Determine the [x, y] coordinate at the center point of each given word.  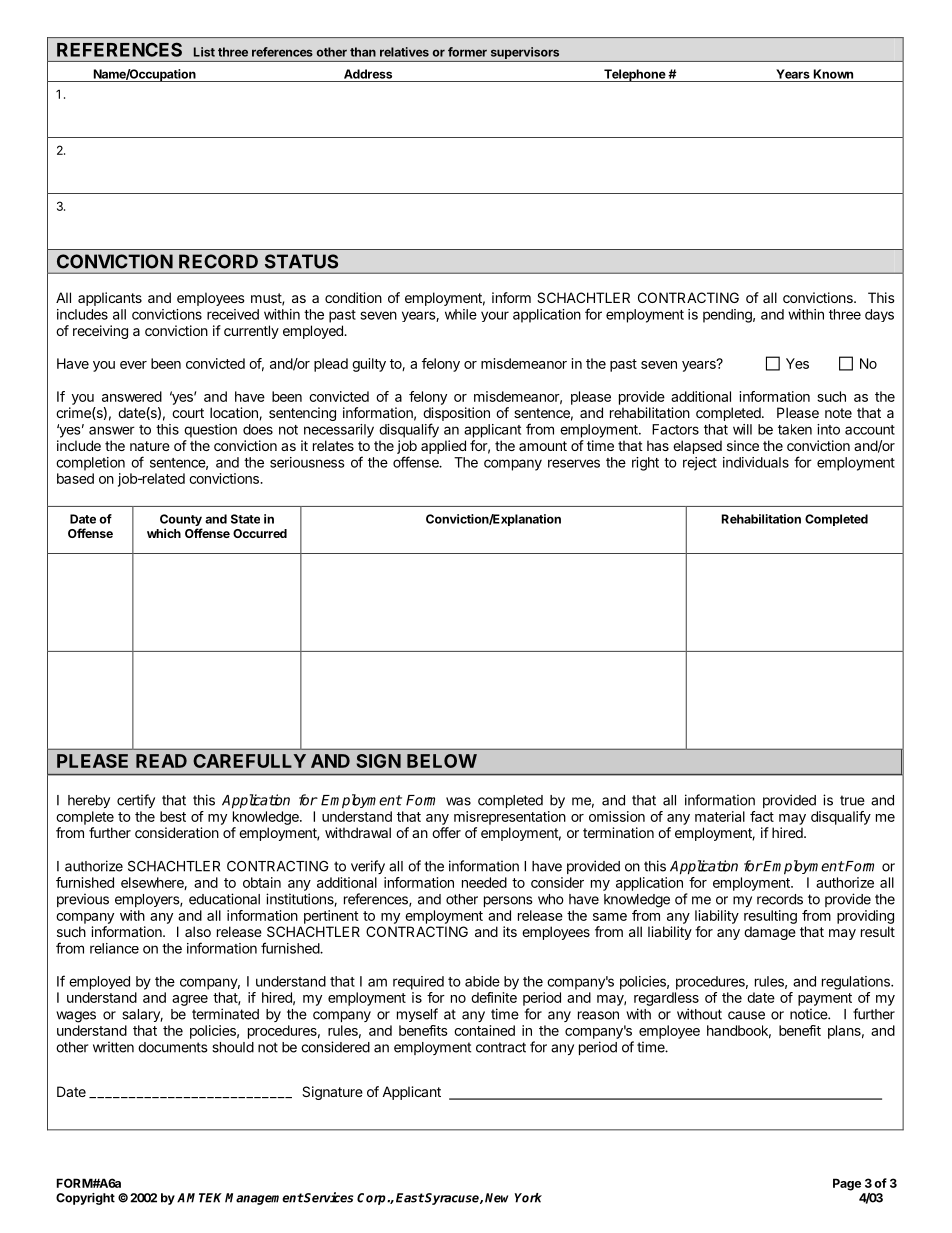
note [838, 413]
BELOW [442, 761]
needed [484, 882]
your [495, 316]
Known [833, 74]
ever [133, 365]
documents [172, 1047]
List [204, 52]
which [164, 533]
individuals [756, 462]
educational [224, 899]
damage [770, 933]
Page [847, 1184]
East [410, 1198]
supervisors [525, 53]
